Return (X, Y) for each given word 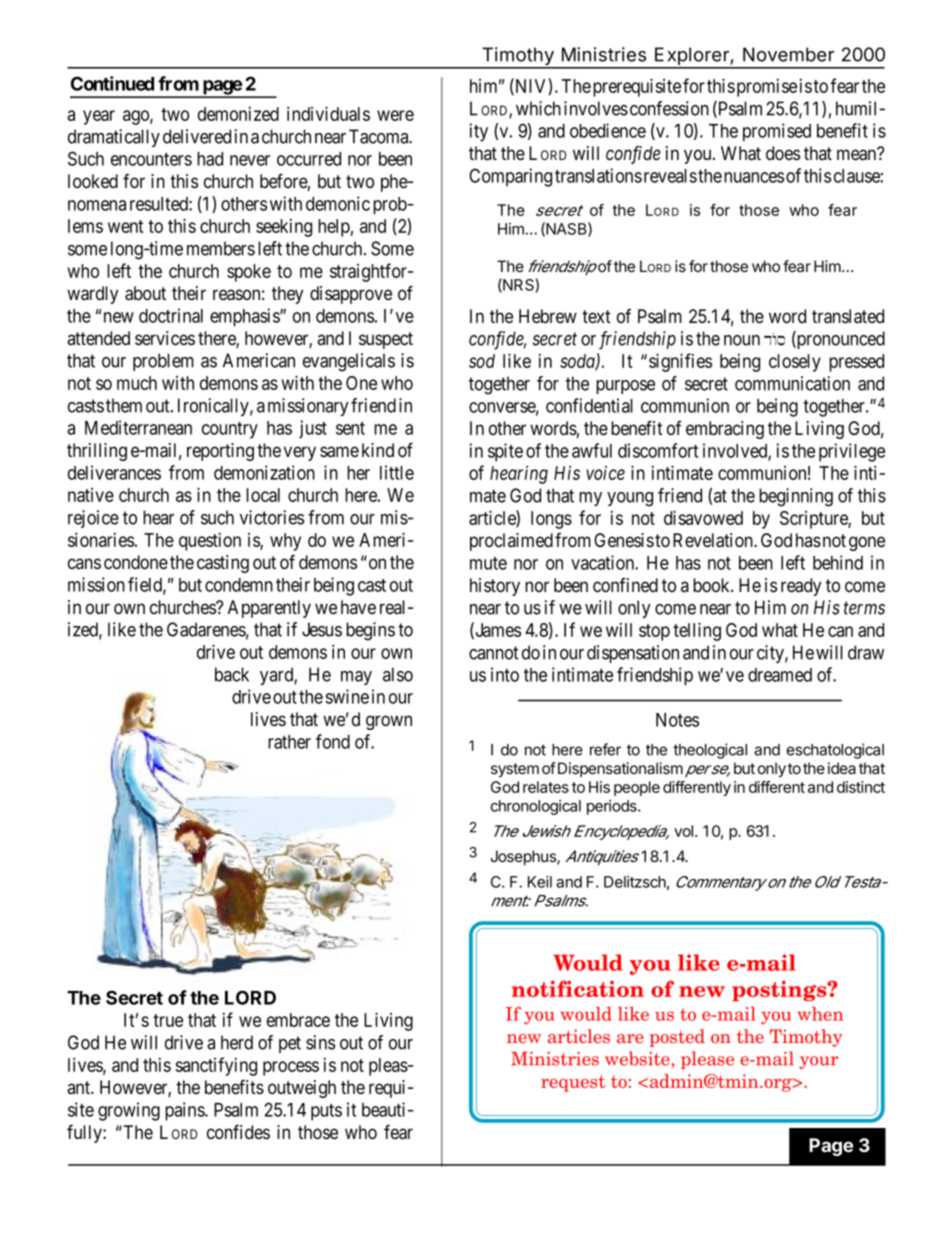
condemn (239, 585)
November (788, 54)
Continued (112, 83)
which (538, 108)
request (573, 1083)
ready (801, 587)
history (495, 587)
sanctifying (216, 1066)
